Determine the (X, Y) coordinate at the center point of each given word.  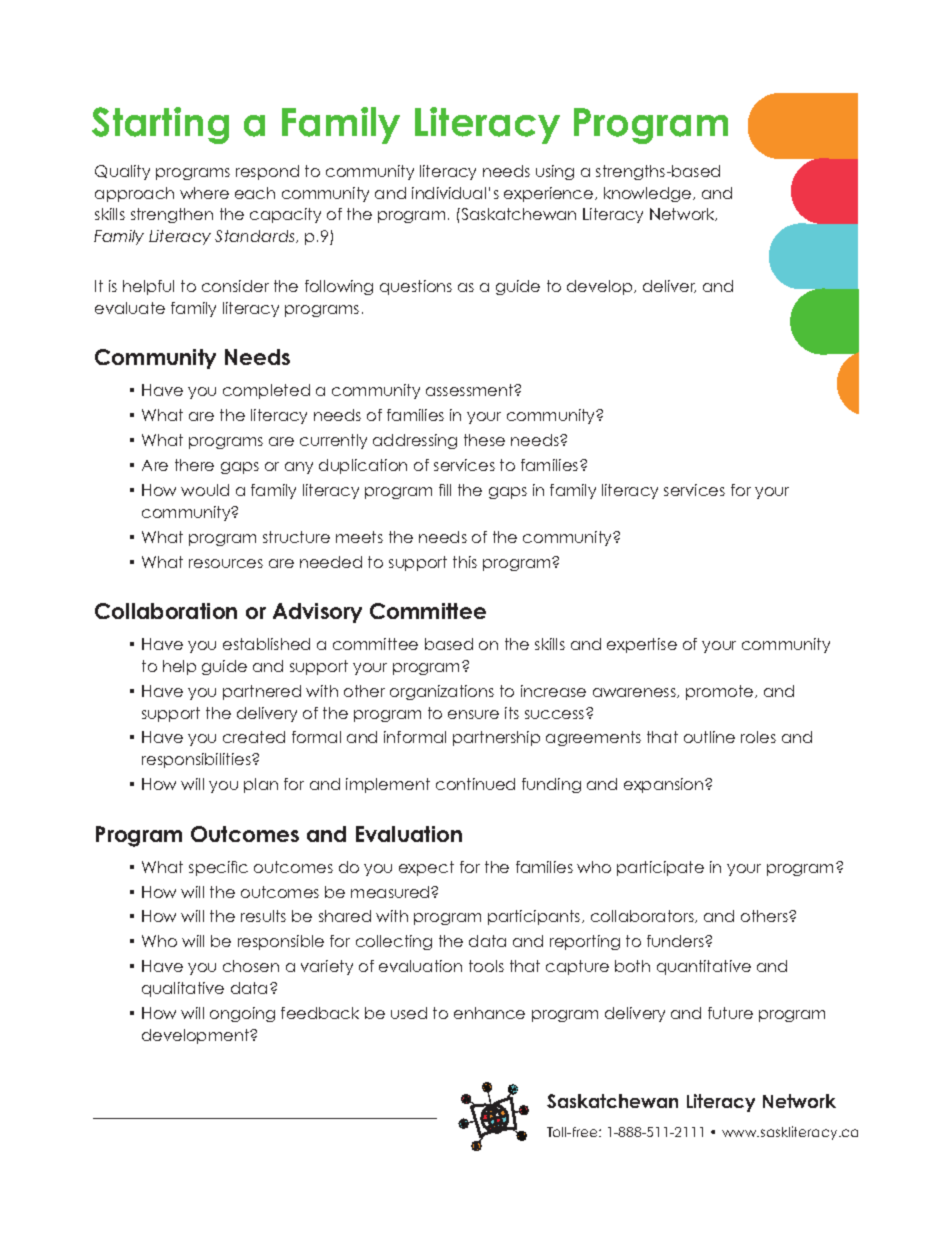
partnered (262, 692)
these (484, 440)
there (194, 465)
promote (721, 692)
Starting (160, 125)
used (409, 1013)
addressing (415, 441)
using (555, 172)
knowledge (649, 194)
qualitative (183, 989)
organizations (442, 692)
